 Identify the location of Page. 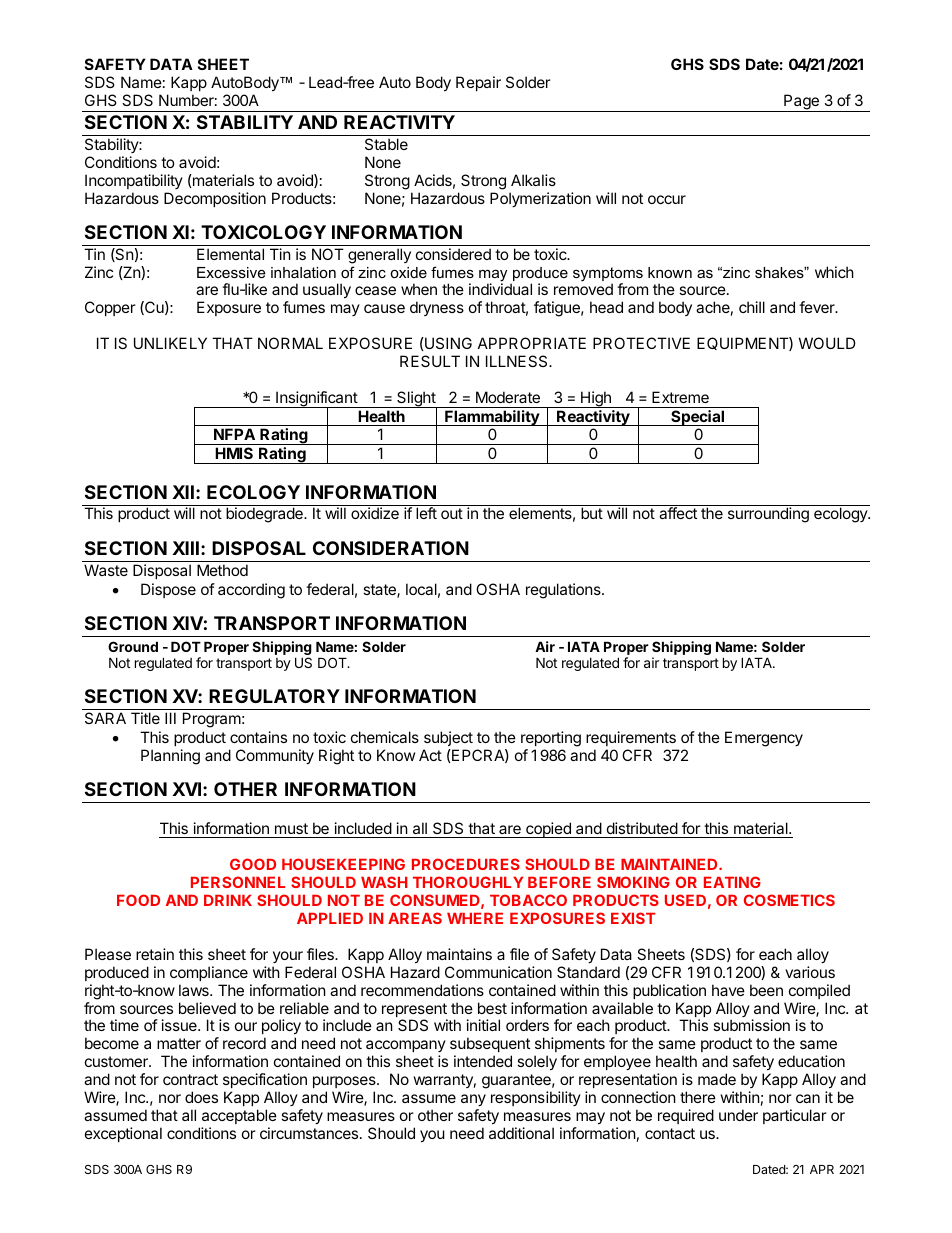
(801, 103).
